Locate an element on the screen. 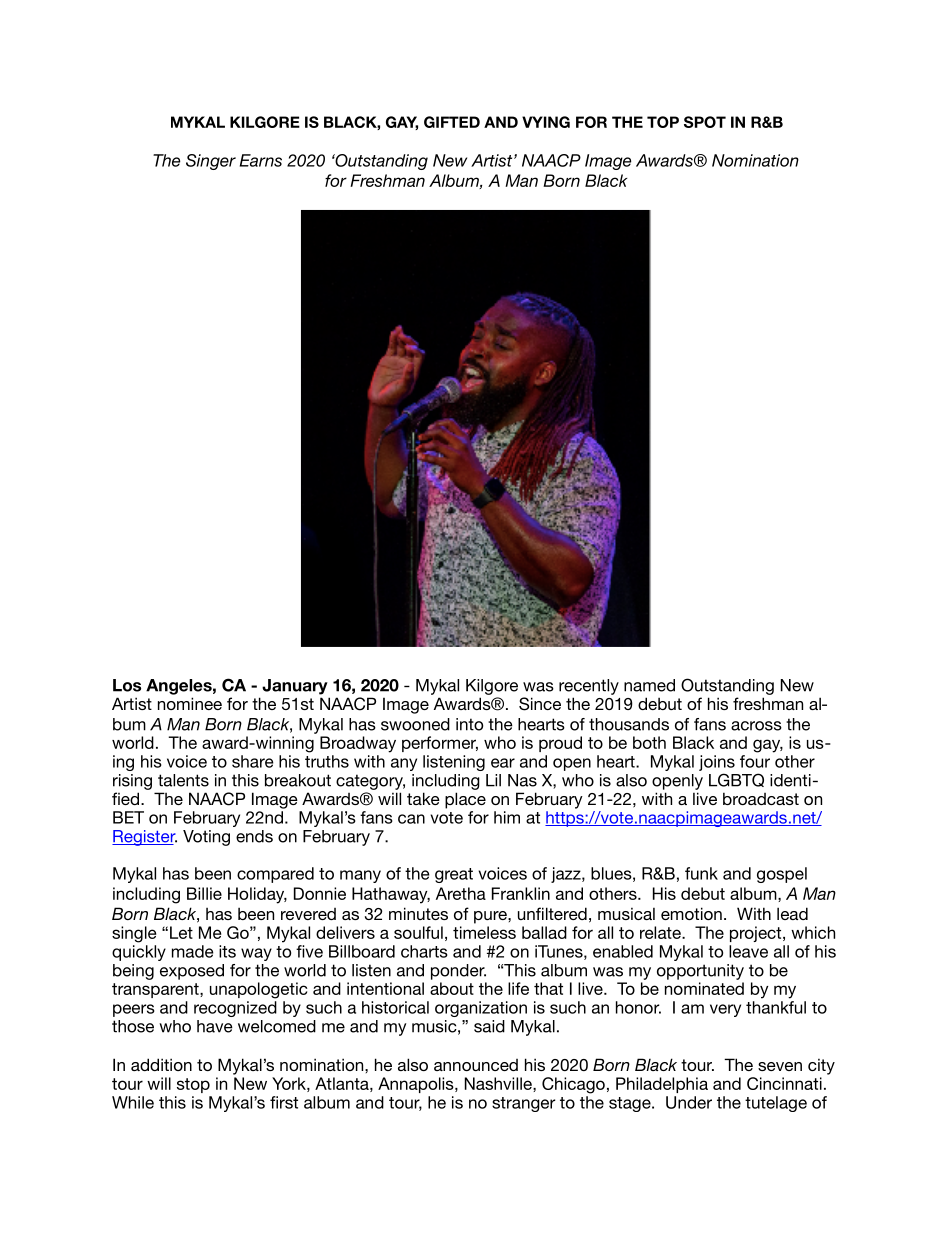 Image resolution: width=952 pixels, height=1233 pixels. Singer is located at coordinates (211, 162).
